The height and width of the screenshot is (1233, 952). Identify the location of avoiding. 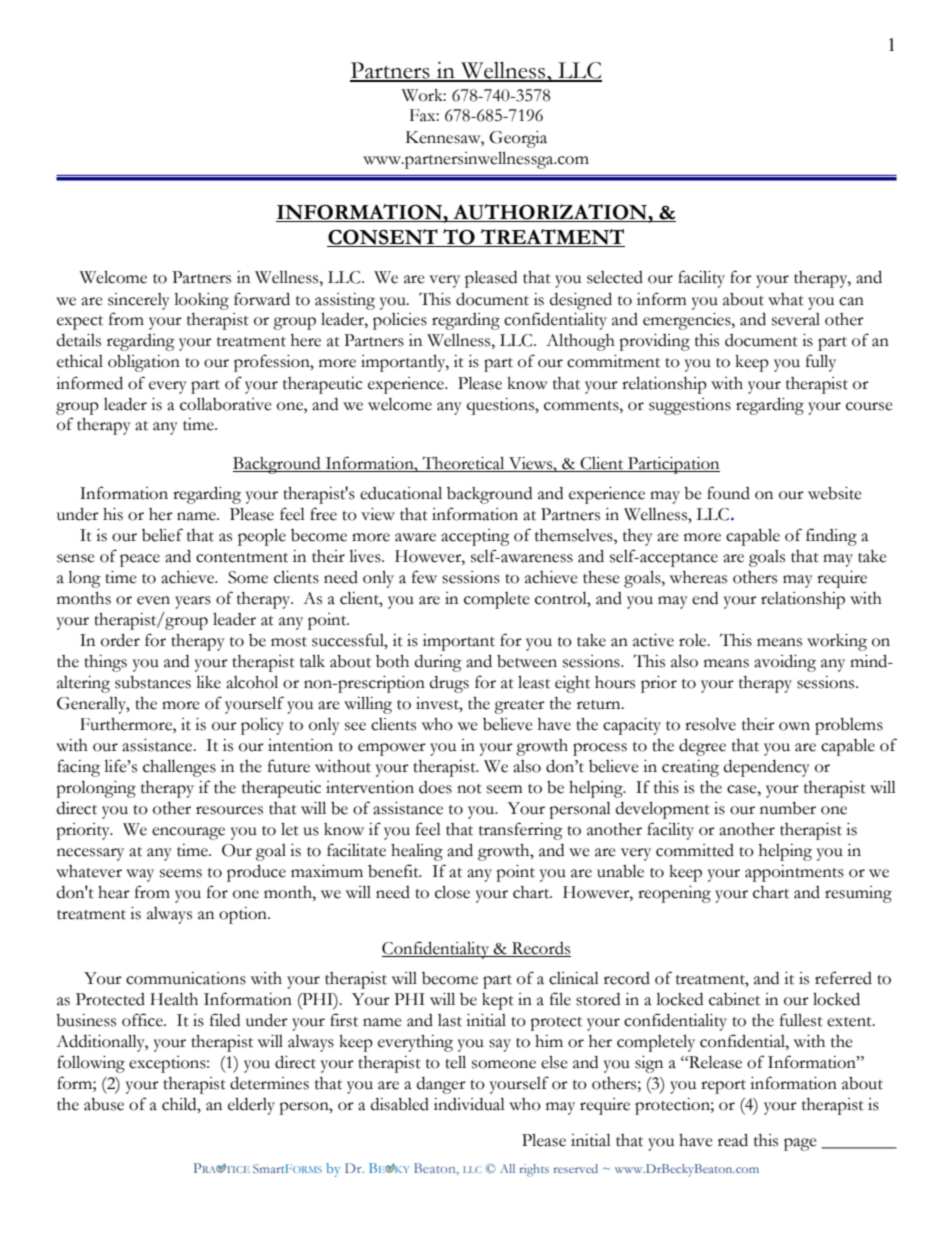
(785, 663).
